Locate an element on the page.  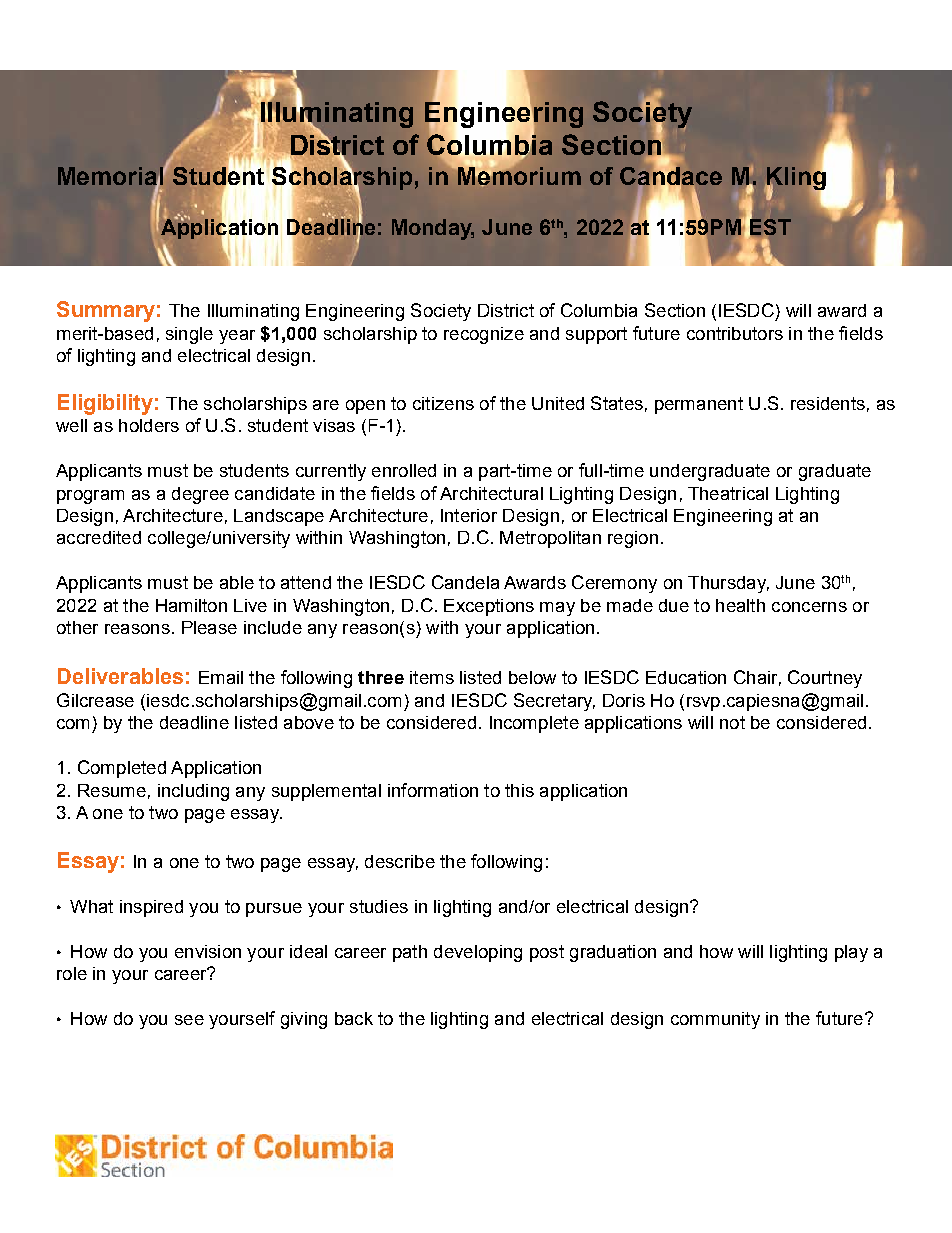
health is located at coordinates (740, 605).
